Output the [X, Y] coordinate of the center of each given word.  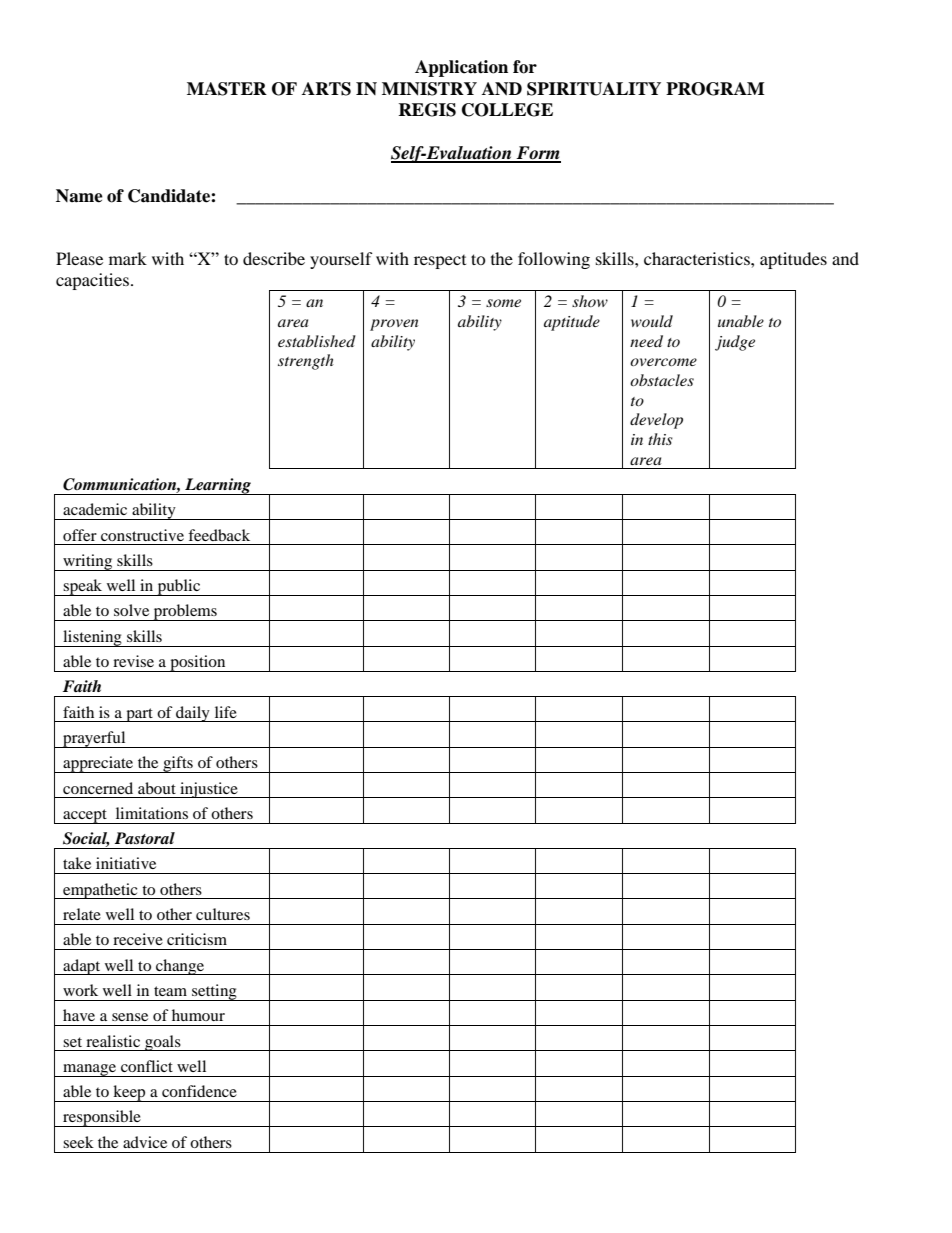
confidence [199, 1091]
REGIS [427, 110]
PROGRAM [715, 89]
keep [129, 1093]
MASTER [227, 89]
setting [214, 992]
